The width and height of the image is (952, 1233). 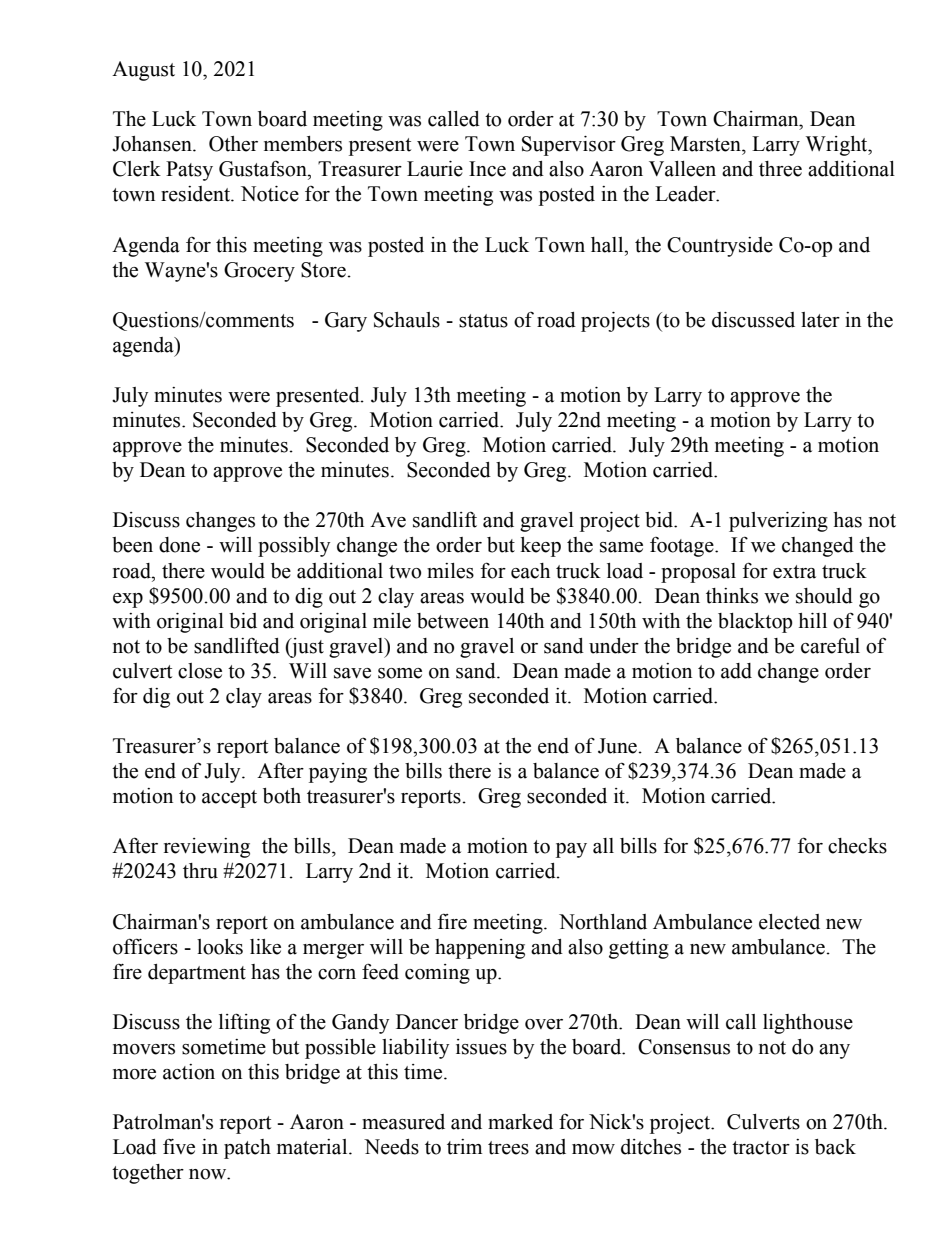 What do you see at coordinates (247, 1149) in the image?
I see `patch` at bounding box center [247, 1149].
